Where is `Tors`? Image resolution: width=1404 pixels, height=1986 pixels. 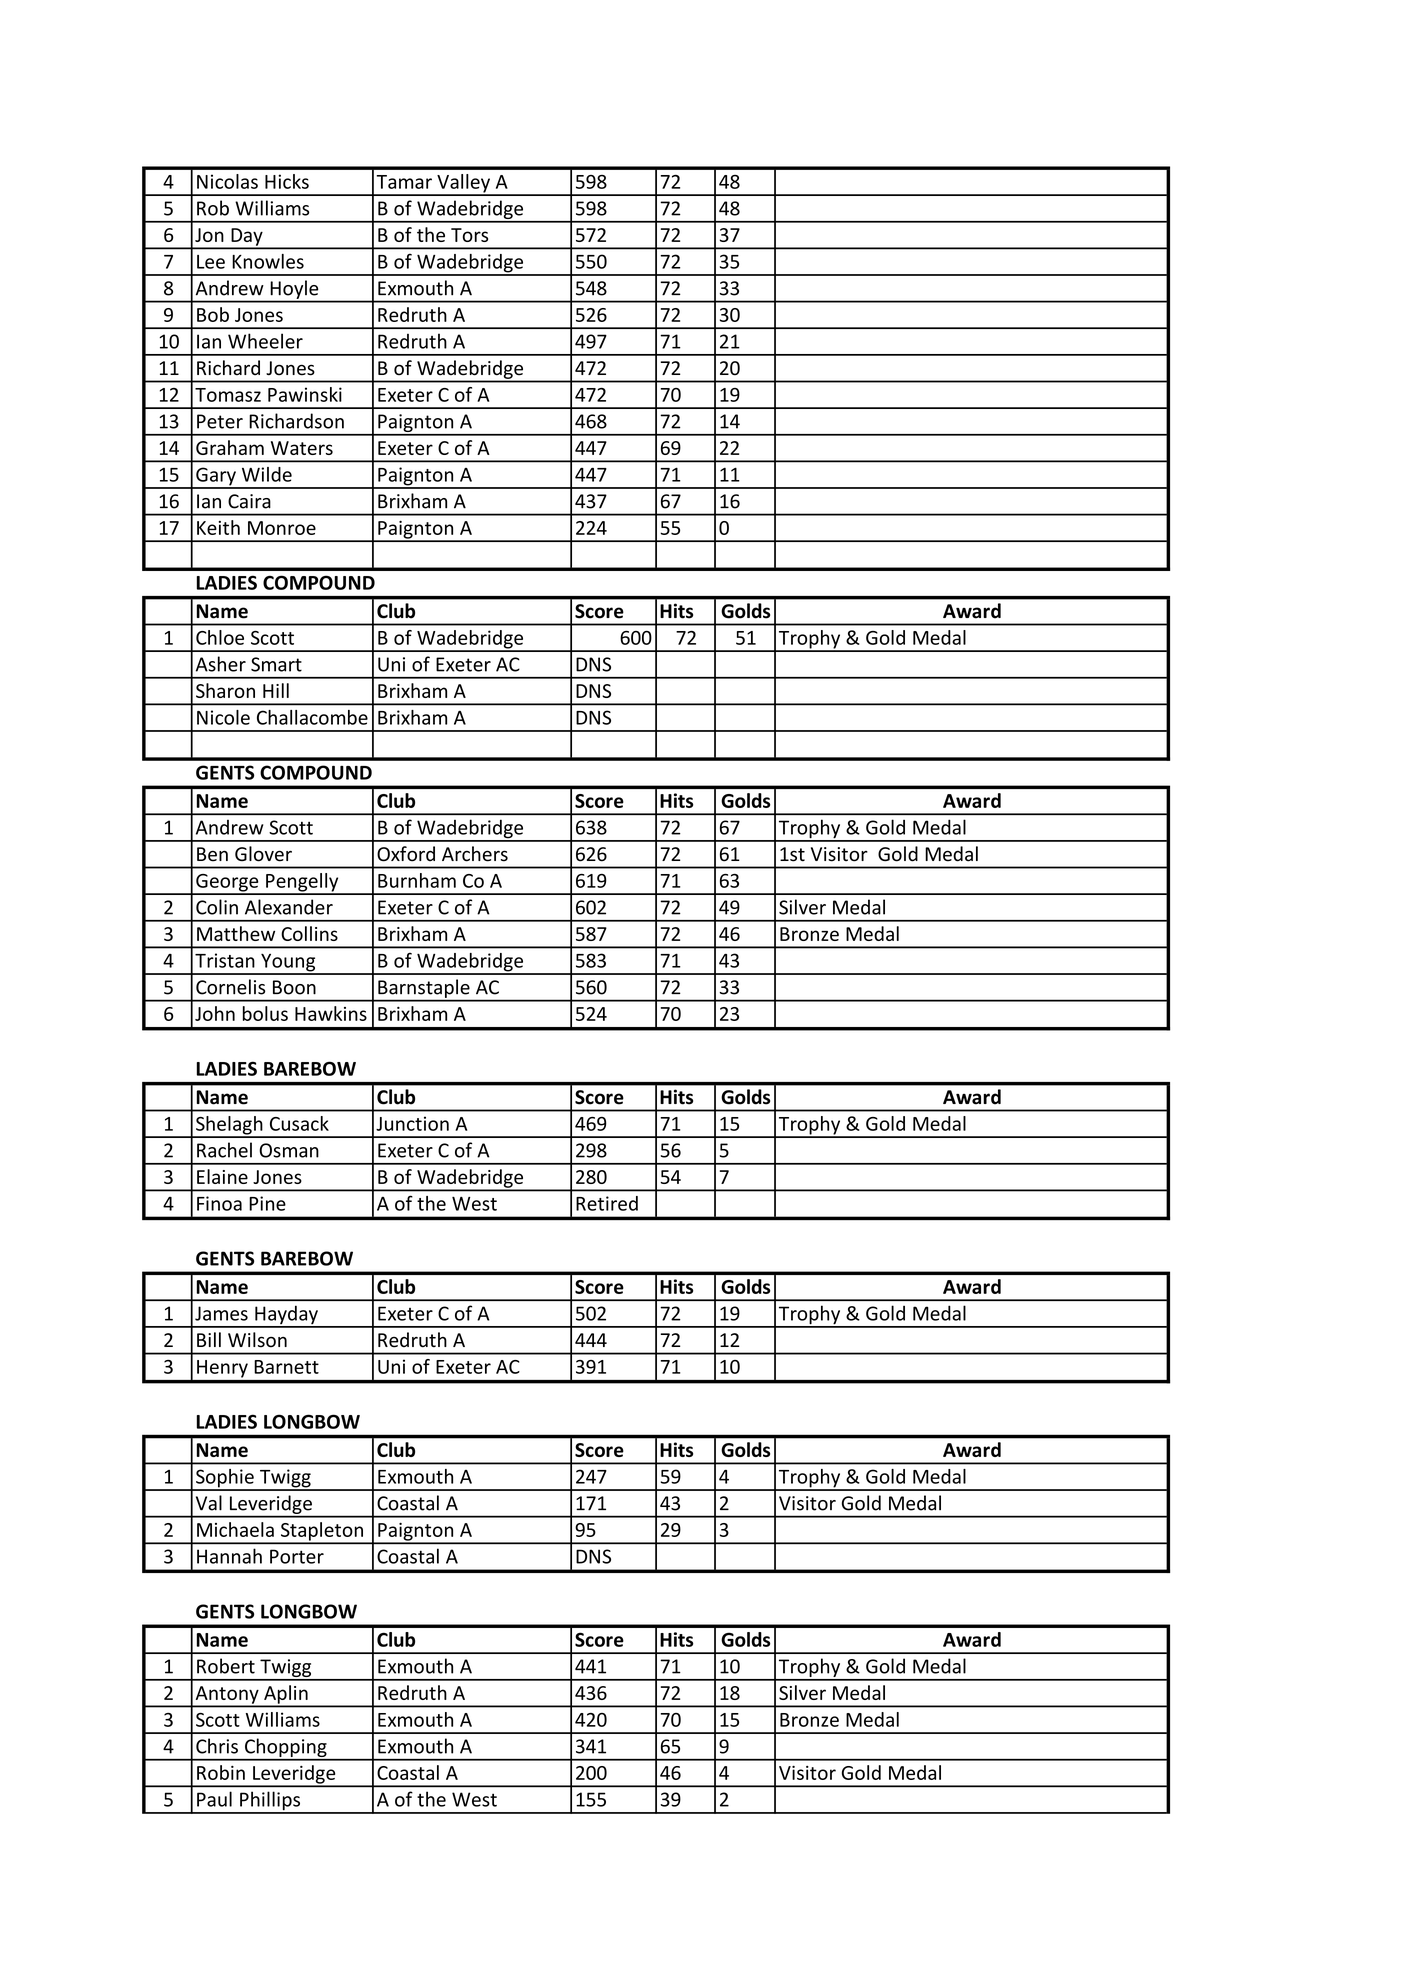 Tors is located at coordinates (469, 235).
